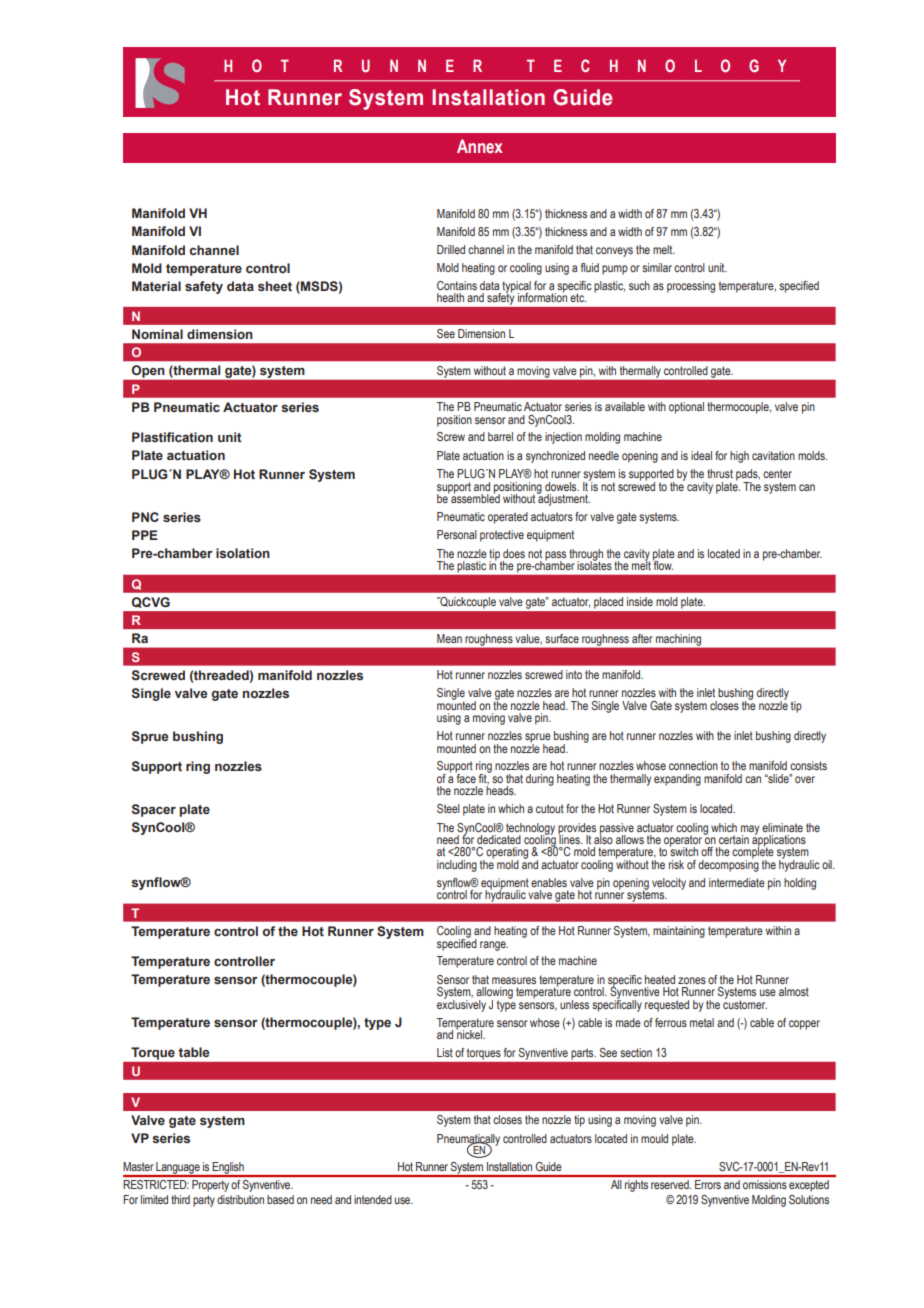 This screenshot has height=1308, width=924. Describe the element at coordinates (480, 146) in the screenshot. I see `Annex` at that location.
